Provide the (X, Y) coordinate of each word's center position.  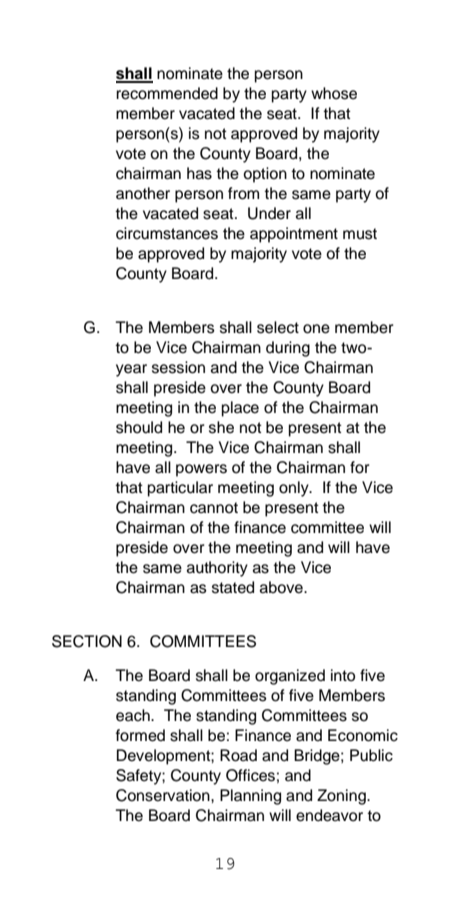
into (343, 675)
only (295, 489)
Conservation (164, 795)
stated (233, 587)
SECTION (87, 641)
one (316, 329)
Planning (250, 797)
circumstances (167, 233)
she (221, 427)
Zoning (342, 797)
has (199, 173)
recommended (167, 93)
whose (334, 93)
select (278, 327)
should (139, 427)
